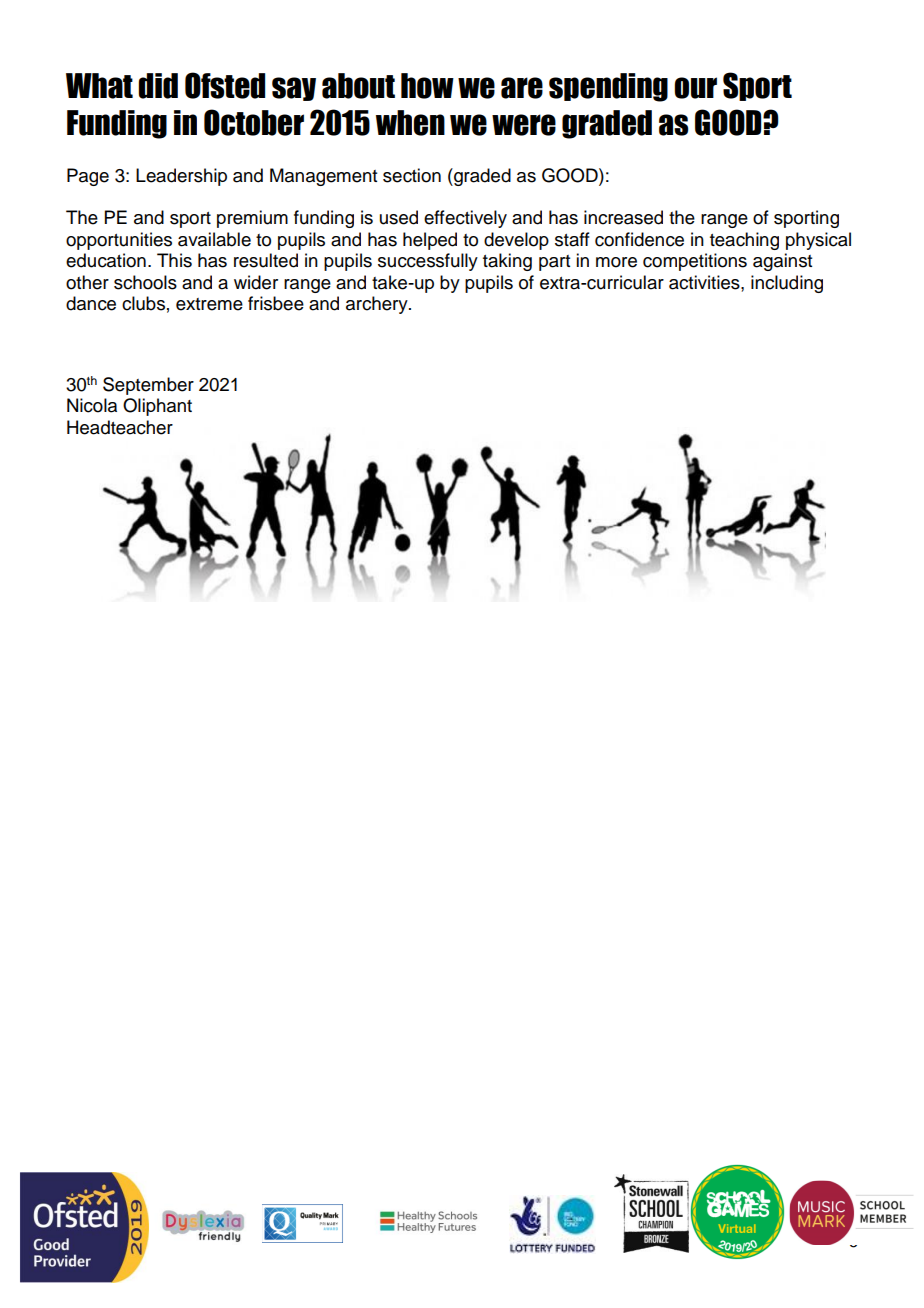  Describe the element at coordinates (787, 284) in the image. I see `including` at that location.
